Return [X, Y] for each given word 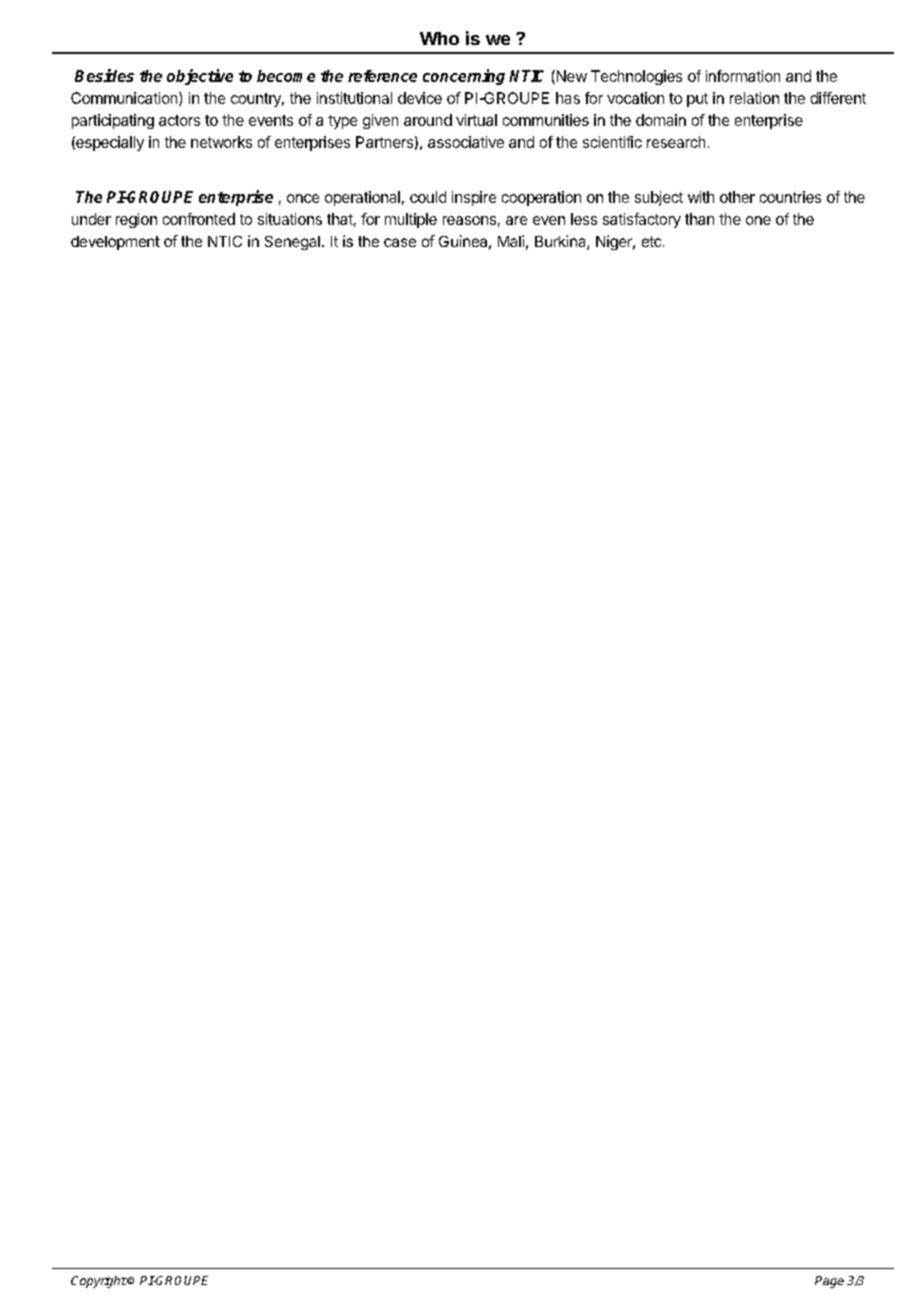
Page [829, 1282]
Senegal [292, 243]
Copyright [99, 1282]
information [743, 76]
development [115, 243]
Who [439, 38]
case [400, 242]
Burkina [561, 242]
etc [653, 241]
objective [200, 77]
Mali [511, 241]
